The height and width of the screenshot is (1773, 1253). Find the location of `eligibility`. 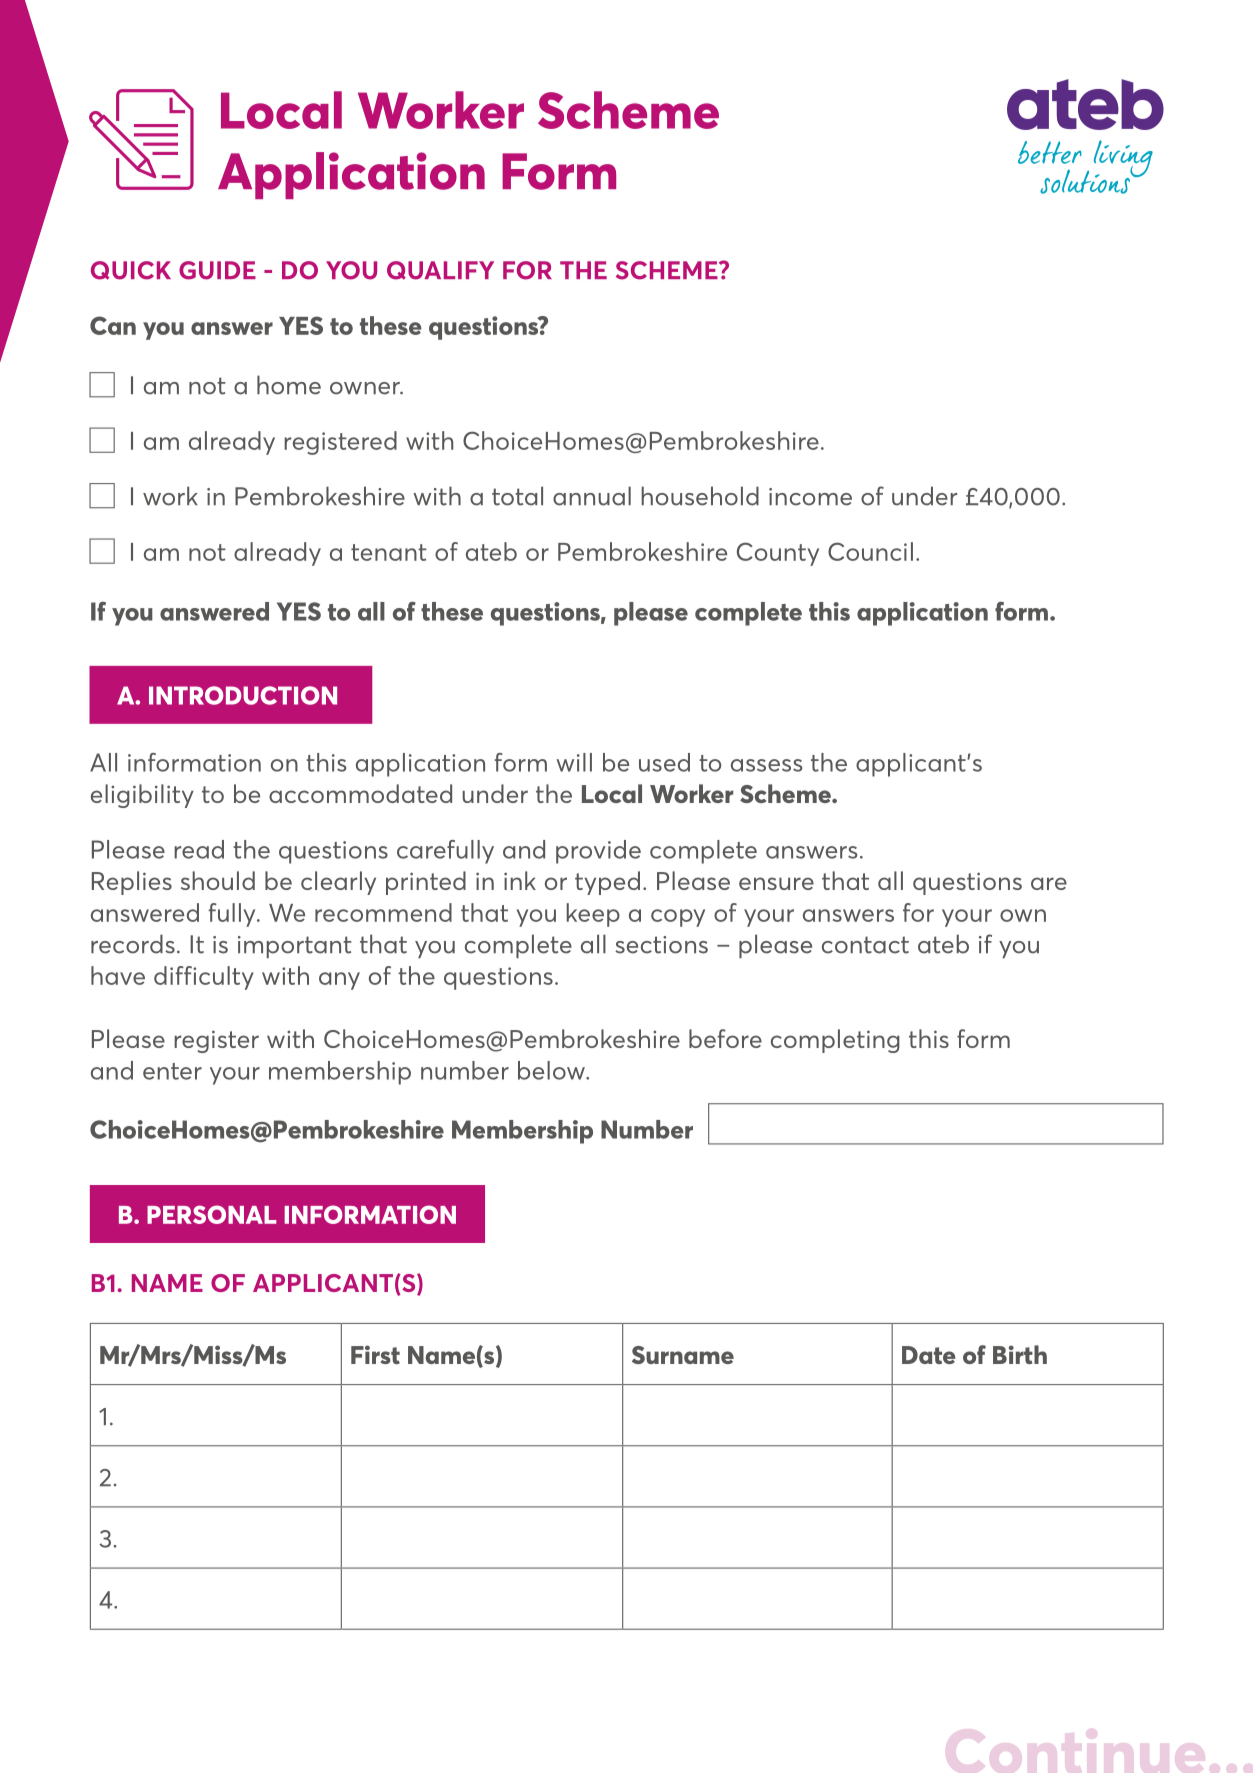

eligibility is located at coordinates (142, 796).
